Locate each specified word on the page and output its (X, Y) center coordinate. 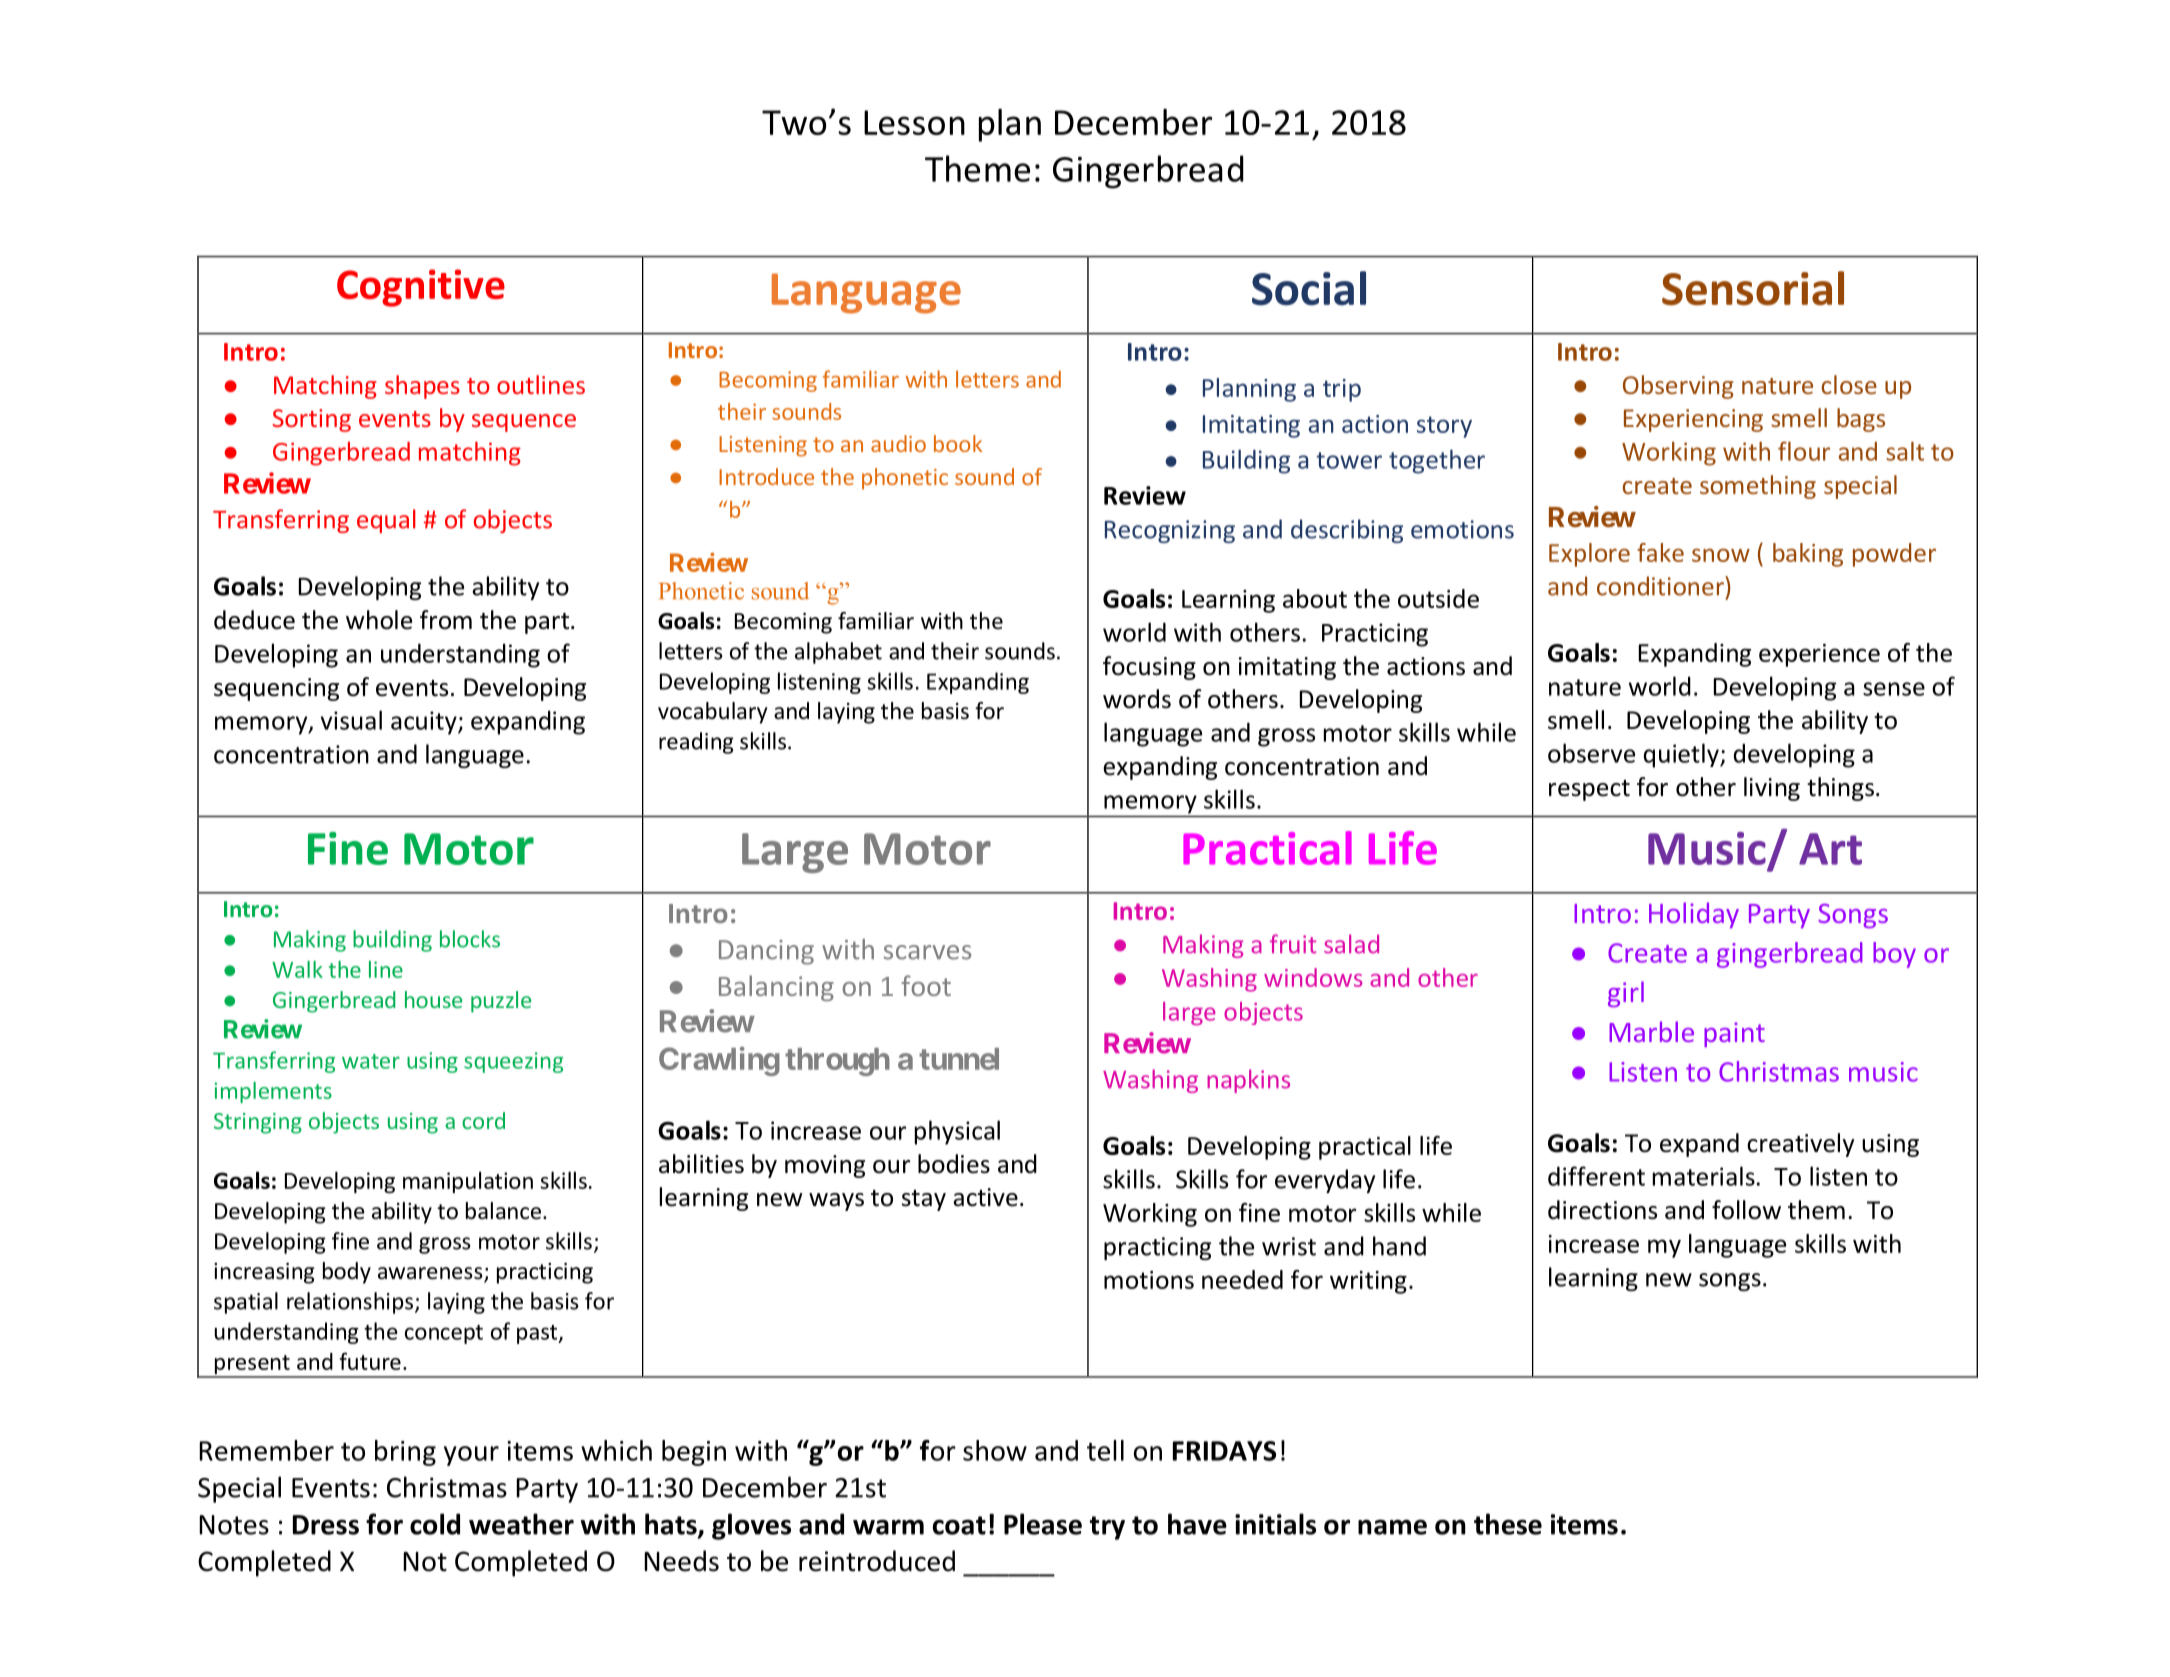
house (433, 999)
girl (1626, 994)
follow (1746, 1210)
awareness (431, 1274)
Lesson (914, 122)
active (985, 1197)
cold (435, 1524)
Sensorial (1753, 288)
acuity (425, 723)
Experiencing (1693, 420)
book (958, 443)
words (1137, 699)
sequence (524, 423)
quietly (1682, 755)
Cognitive (421, 288)
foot (926, 985)
